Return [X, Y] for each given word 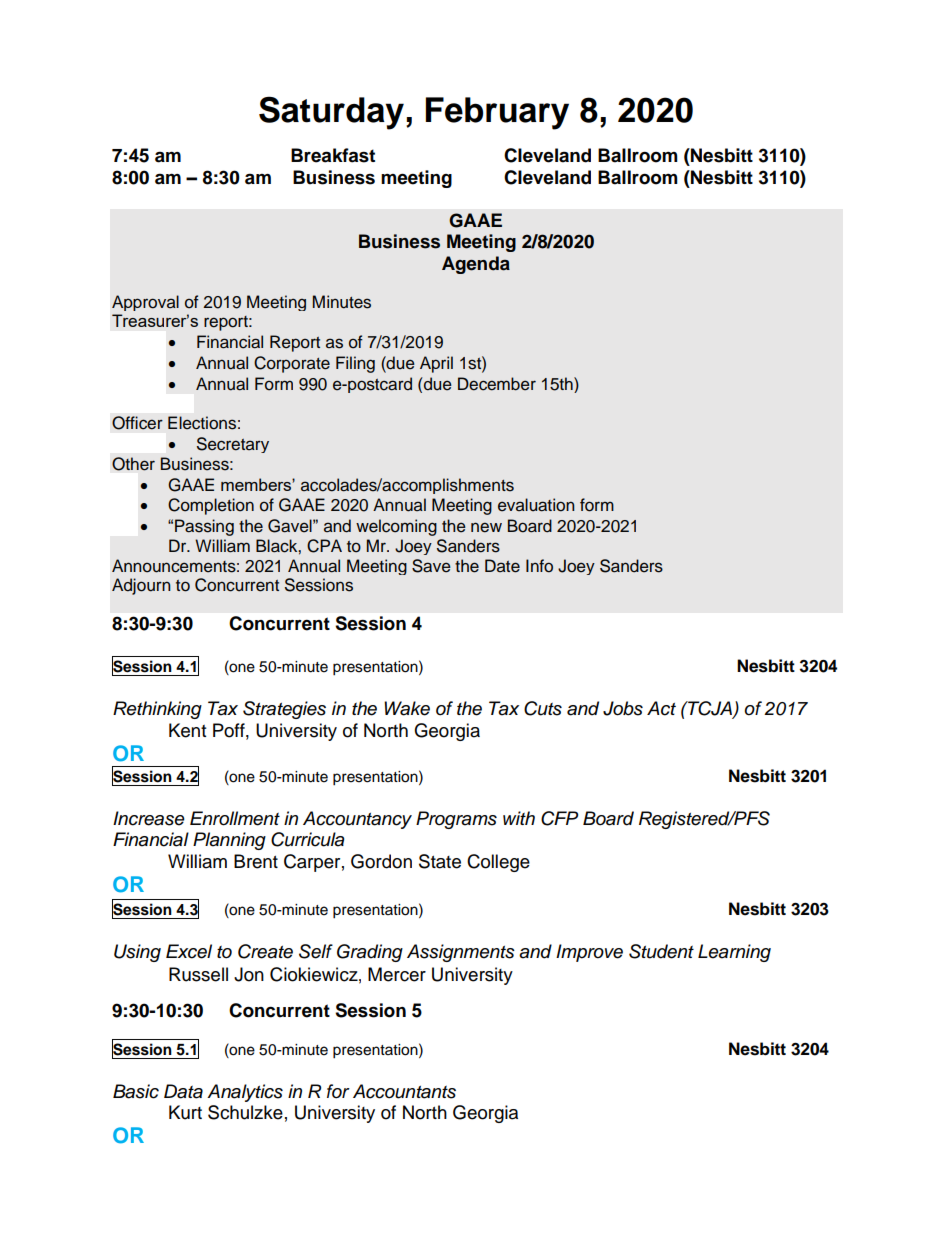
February [497, 113]
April [436, 364]
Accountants [404, 1091]
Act [661, 708]
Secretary [233, 445]
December [497, 384]
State [440, 861]
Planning [229, 841]
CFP [559, 818]
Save [431, 566]
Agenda [476, 265]
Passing [204, 527]
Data [183, 1091]
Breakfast [333, 155]
